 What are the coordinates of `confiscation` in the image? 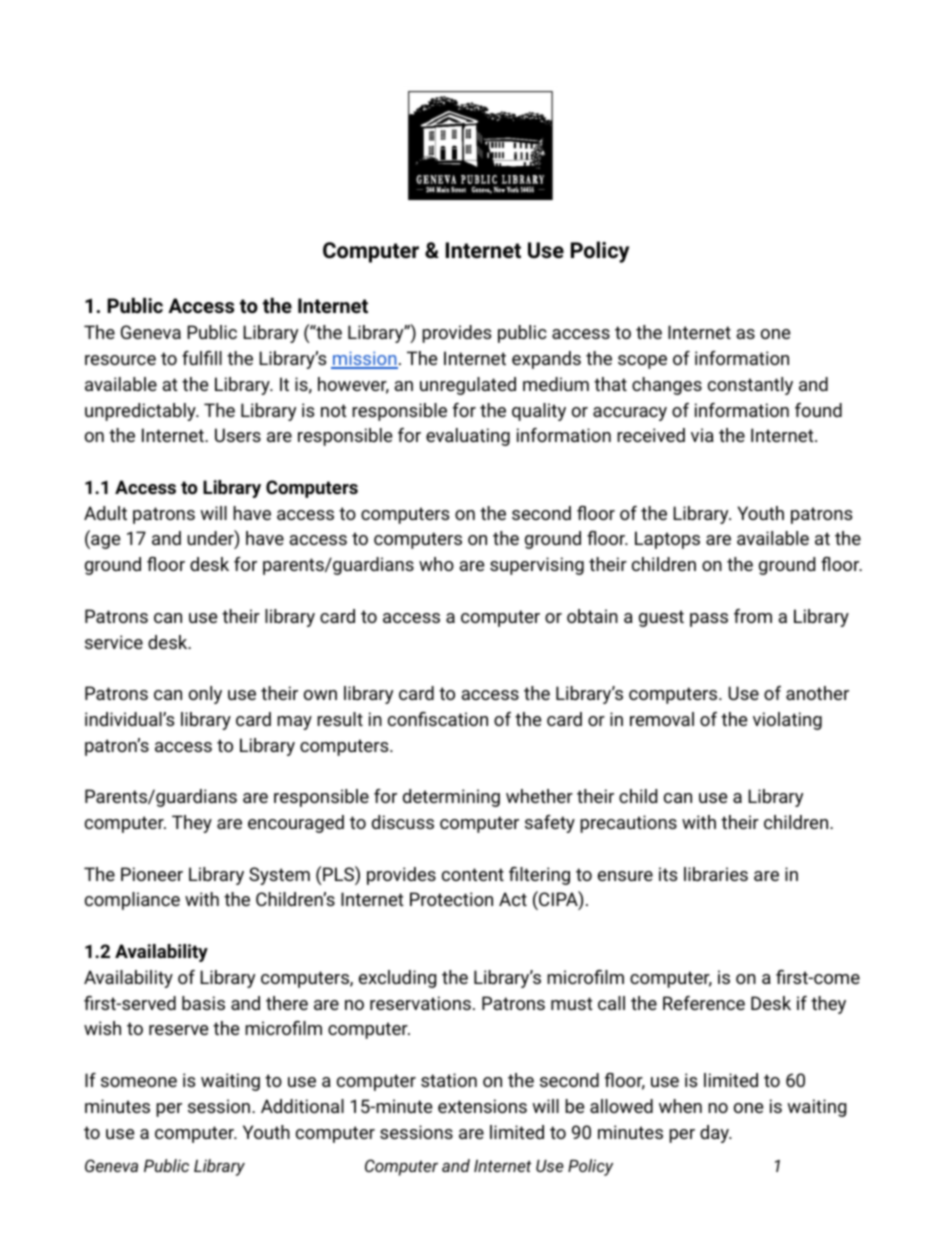 It's located at (438, 719).
